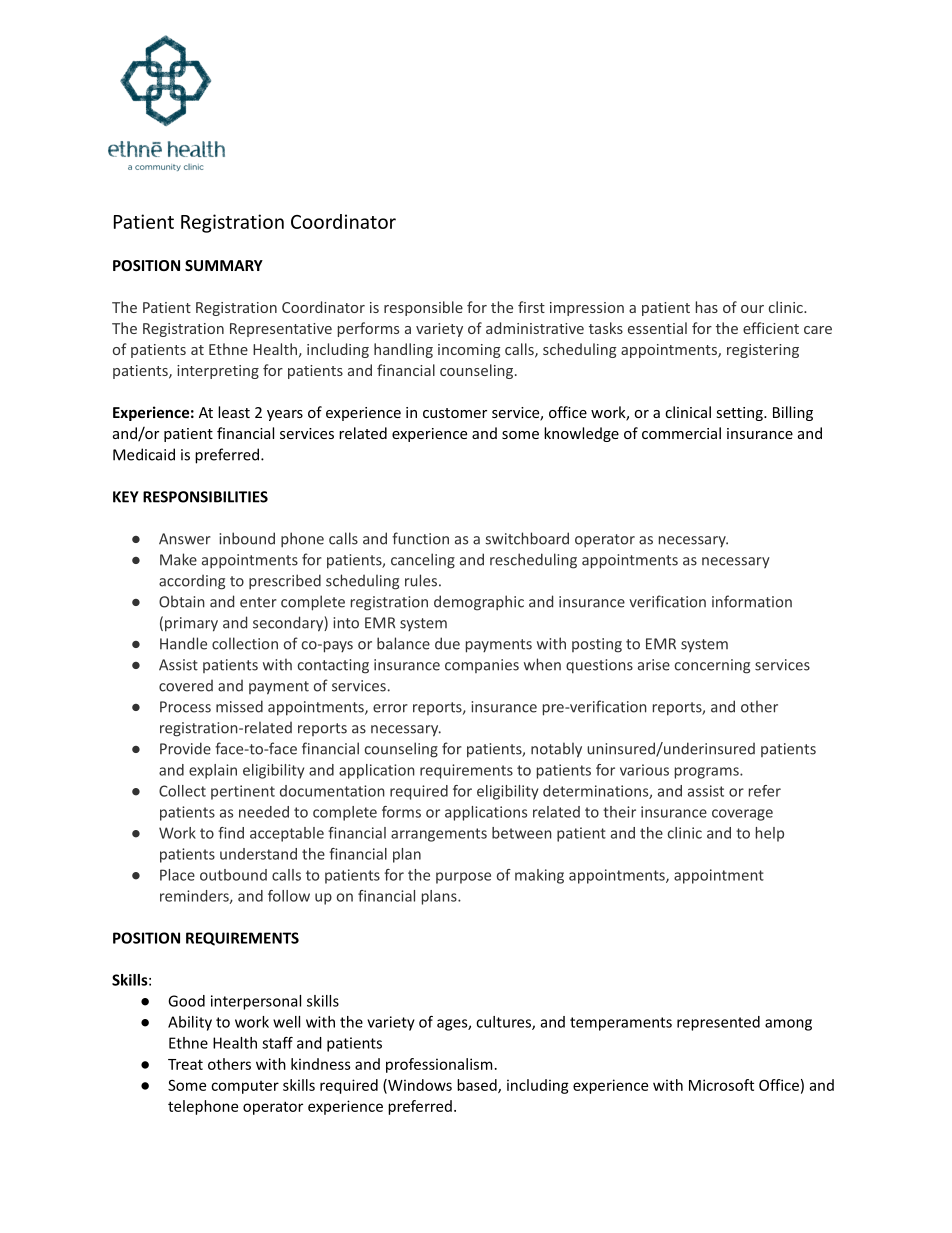  Describe the element at coordinates (752, 309) in the screenshot. I see `our` at that location.
